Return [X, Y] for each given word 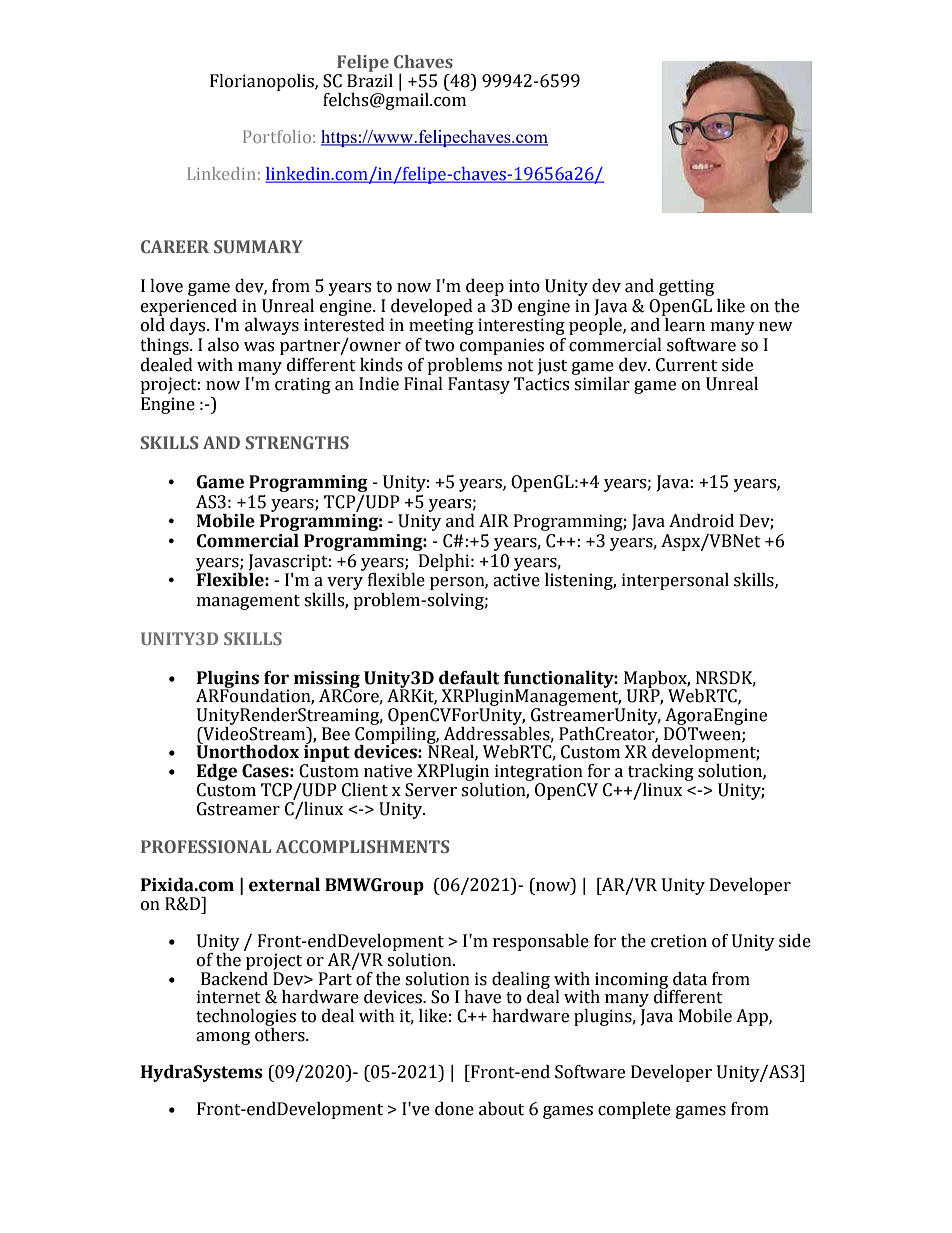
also [223, 345]
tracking [661, 774]
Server [431, 790]
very [345, 583]
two [439, 346]
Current [686, 365]
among [223, 1038]
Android [701, 521]
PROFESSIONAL [206, 846]
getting [686, 287]
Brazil [370, 79]
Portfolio [277, 136]
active [516, 580]
